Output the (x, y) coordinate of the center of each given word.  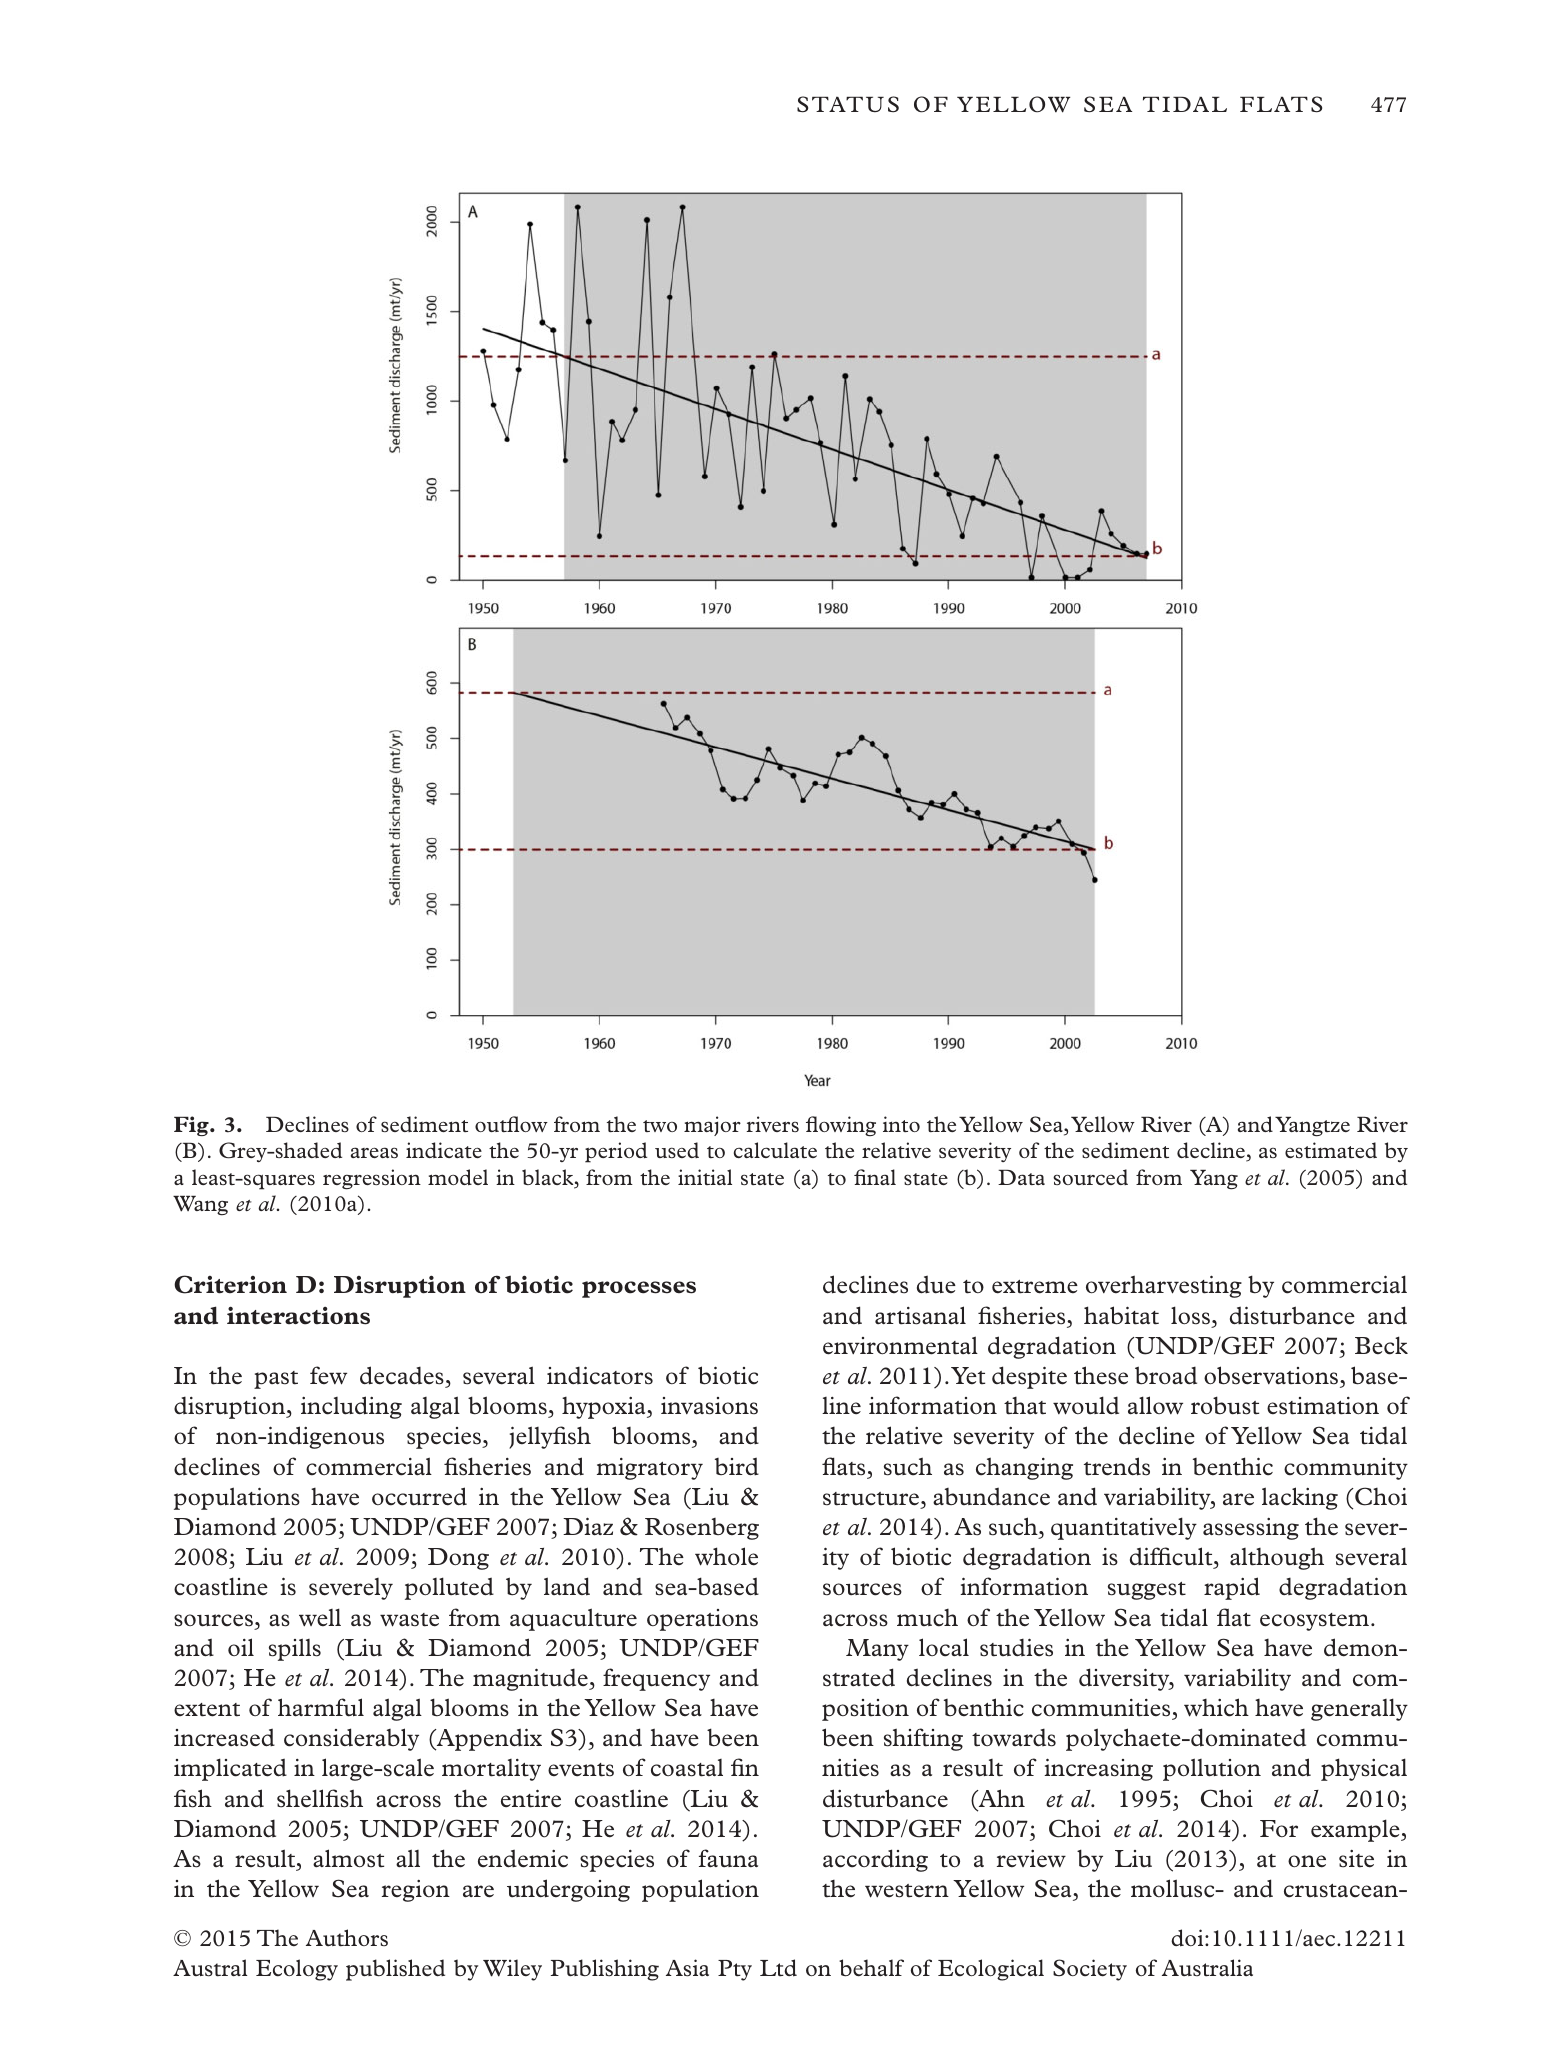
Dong (458, 1559)
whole (726, 1556)
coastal (687, 1768)
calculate (775, 1150)
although (1277, 1558)
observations (1272, 1375)
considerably (351, 1739)
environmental (900, 1345)
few (328, 1375)
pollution (1212, 1769)
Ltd (778, 1968)
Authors (347, 1938)
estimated (1331, 1150)
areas (374, 1152)
